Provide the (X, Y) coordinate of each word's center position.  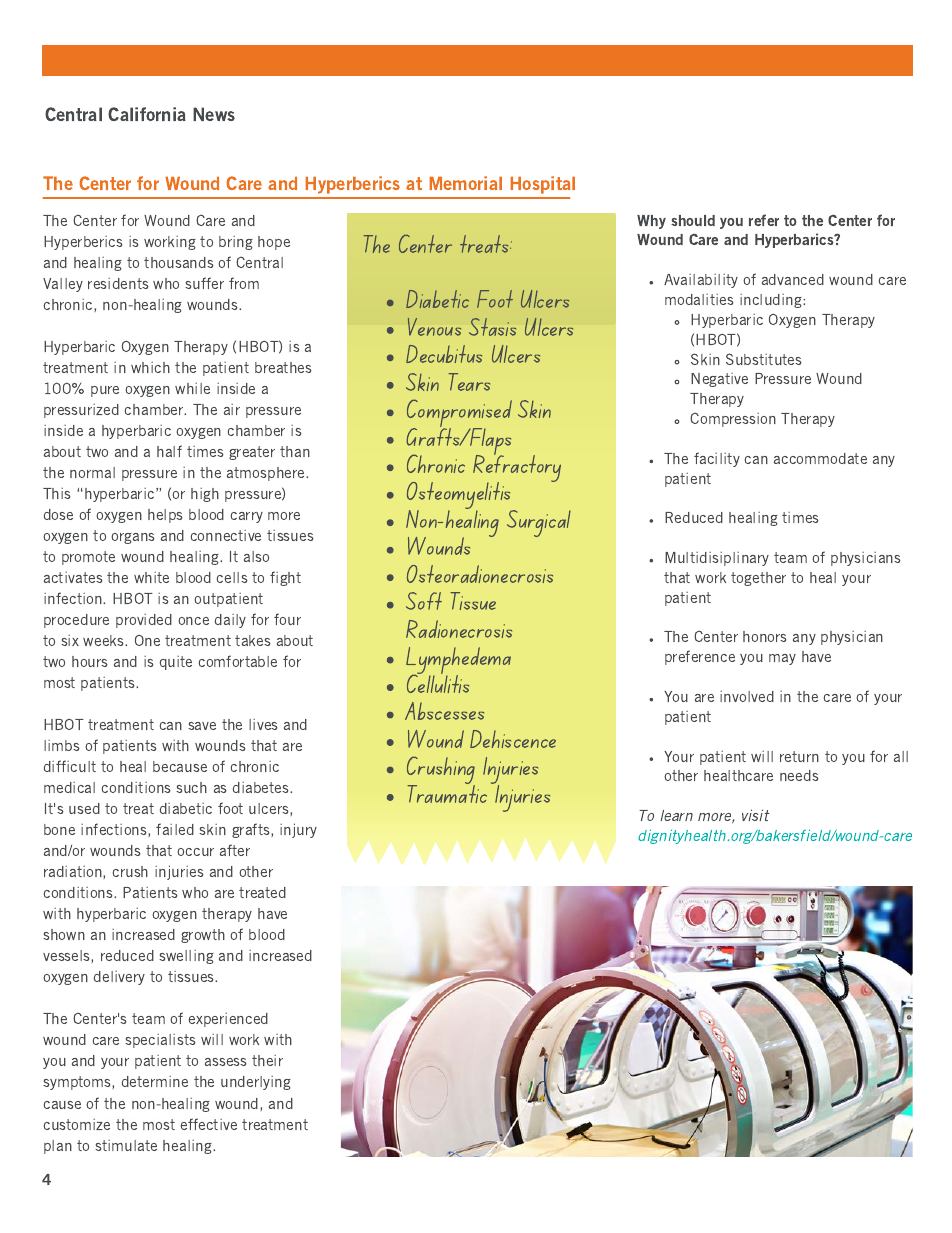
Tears (469, 382)
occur (195, 852)
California (147, 114)
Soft (424, 601)
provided (144, 621)
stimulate (126, 1145)
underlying (256, 1083)
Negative (719, 380)
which (150, 367)
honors (765, 636)
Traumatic (447, 793)
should (693, 220)
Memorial (466, 183)
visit (756, 815)
